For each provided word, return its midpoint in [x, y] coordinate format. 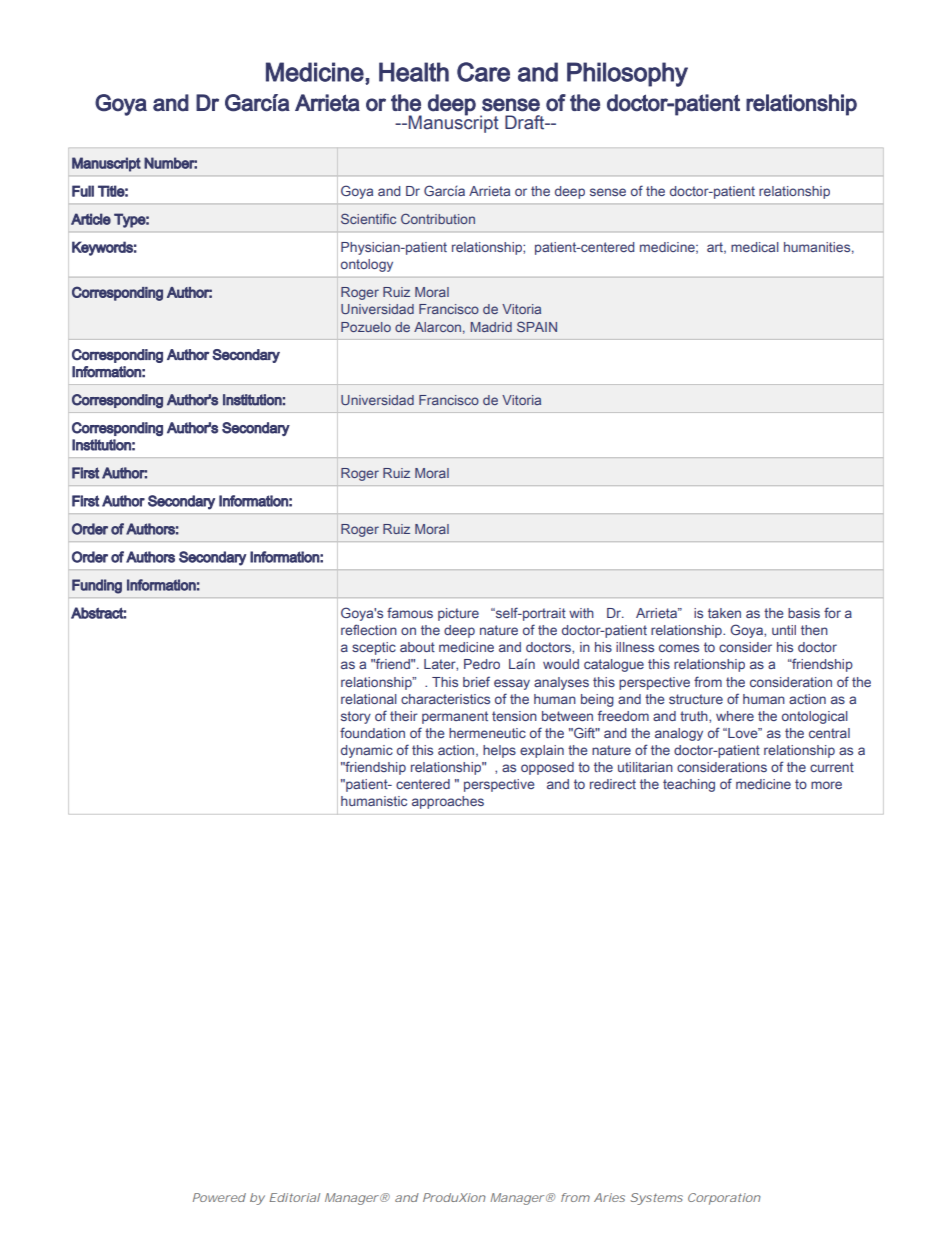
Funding [97, 586]
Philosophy [627, 74]
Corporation [724, 1199]
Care [483, 72]
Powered [219, 1197]
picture [458, 614]
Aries [609, 1197]
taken [724, 613]
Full [83, 191]
